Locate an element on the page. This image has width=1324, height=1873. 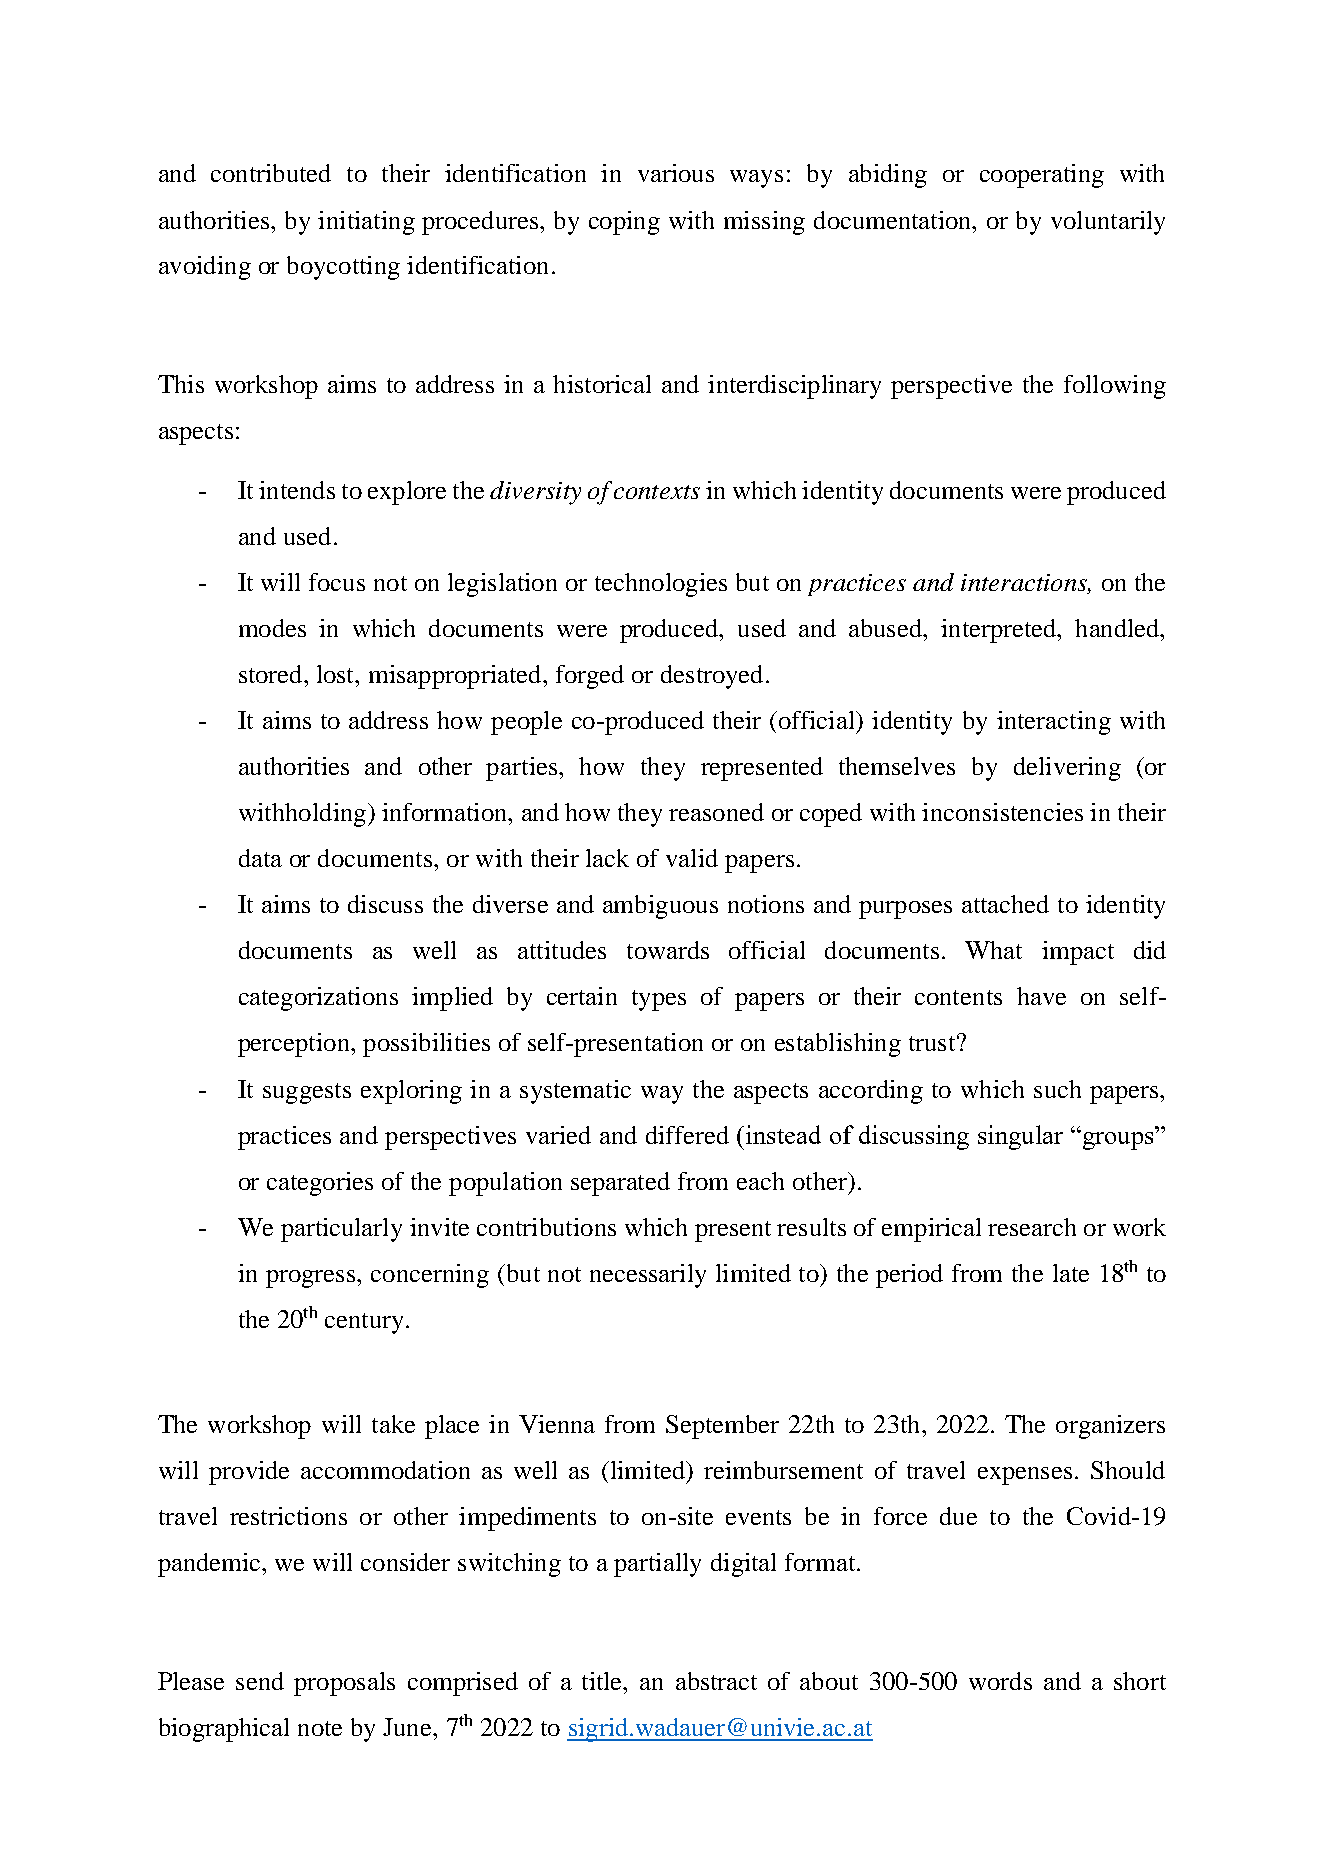
interacting is located at coordinates (1054, 723).
